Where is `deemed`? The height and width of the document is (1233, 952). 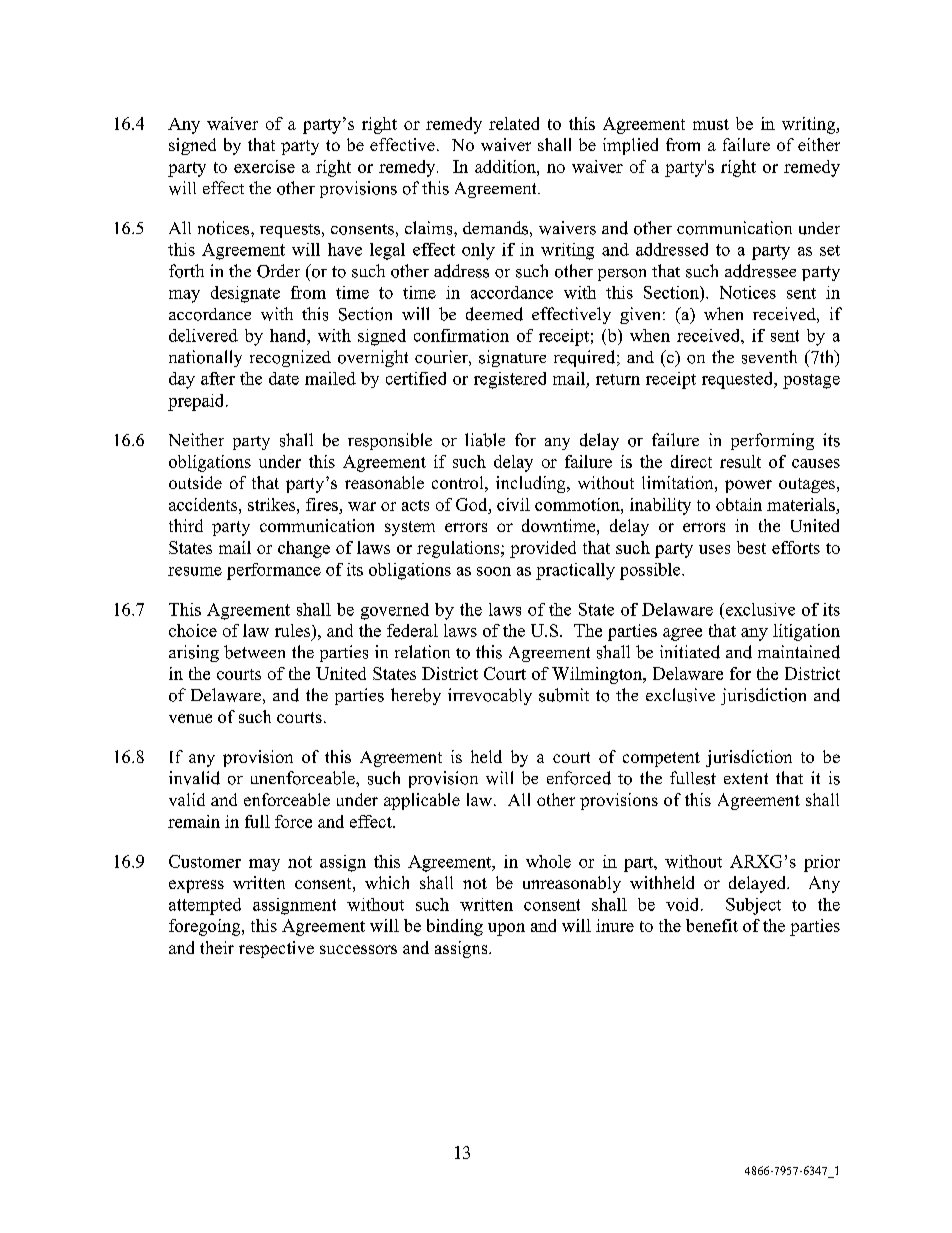
deemed is located at coordinates (494, 314).
